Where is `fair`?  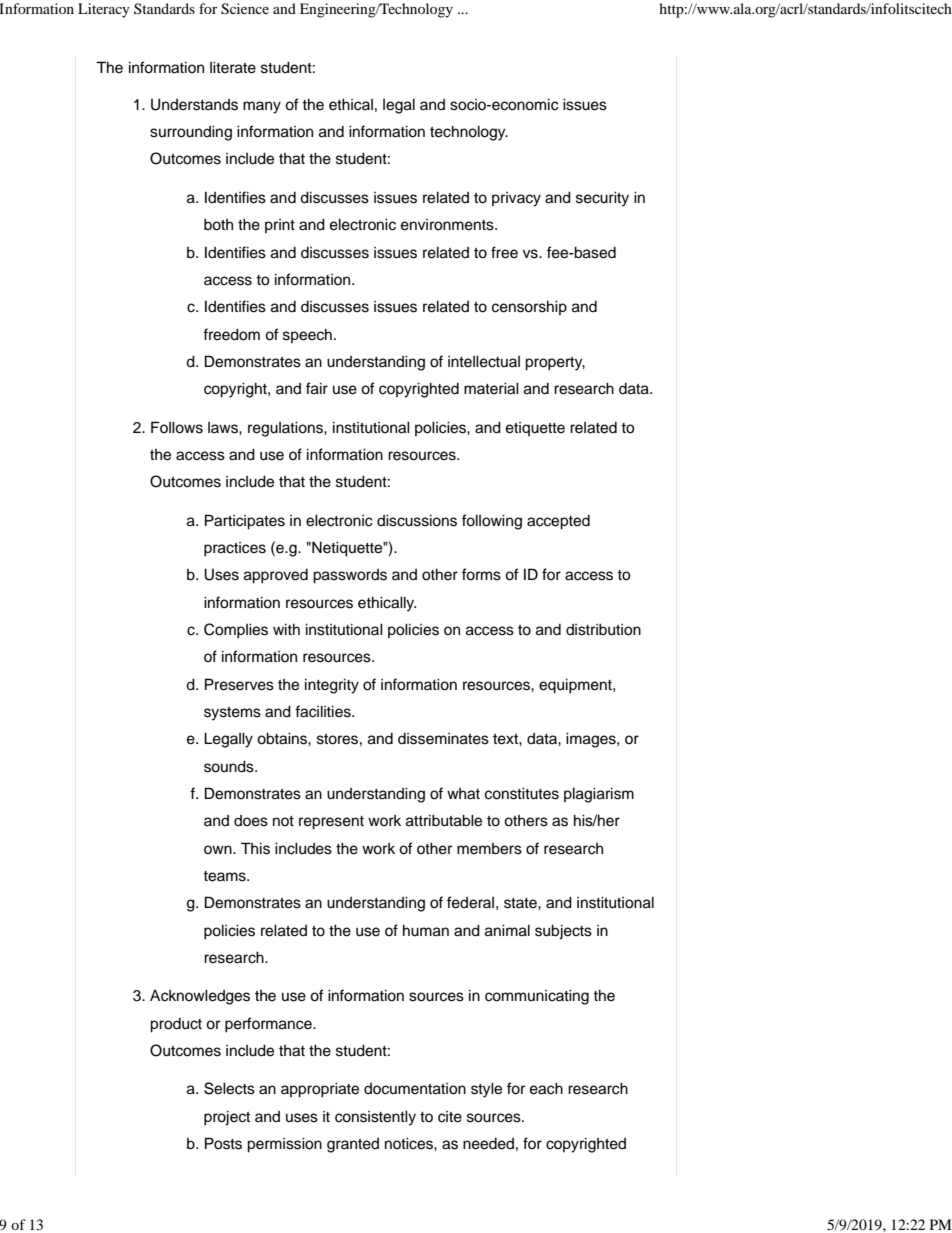 fair is located at coordinates (317, 388).
